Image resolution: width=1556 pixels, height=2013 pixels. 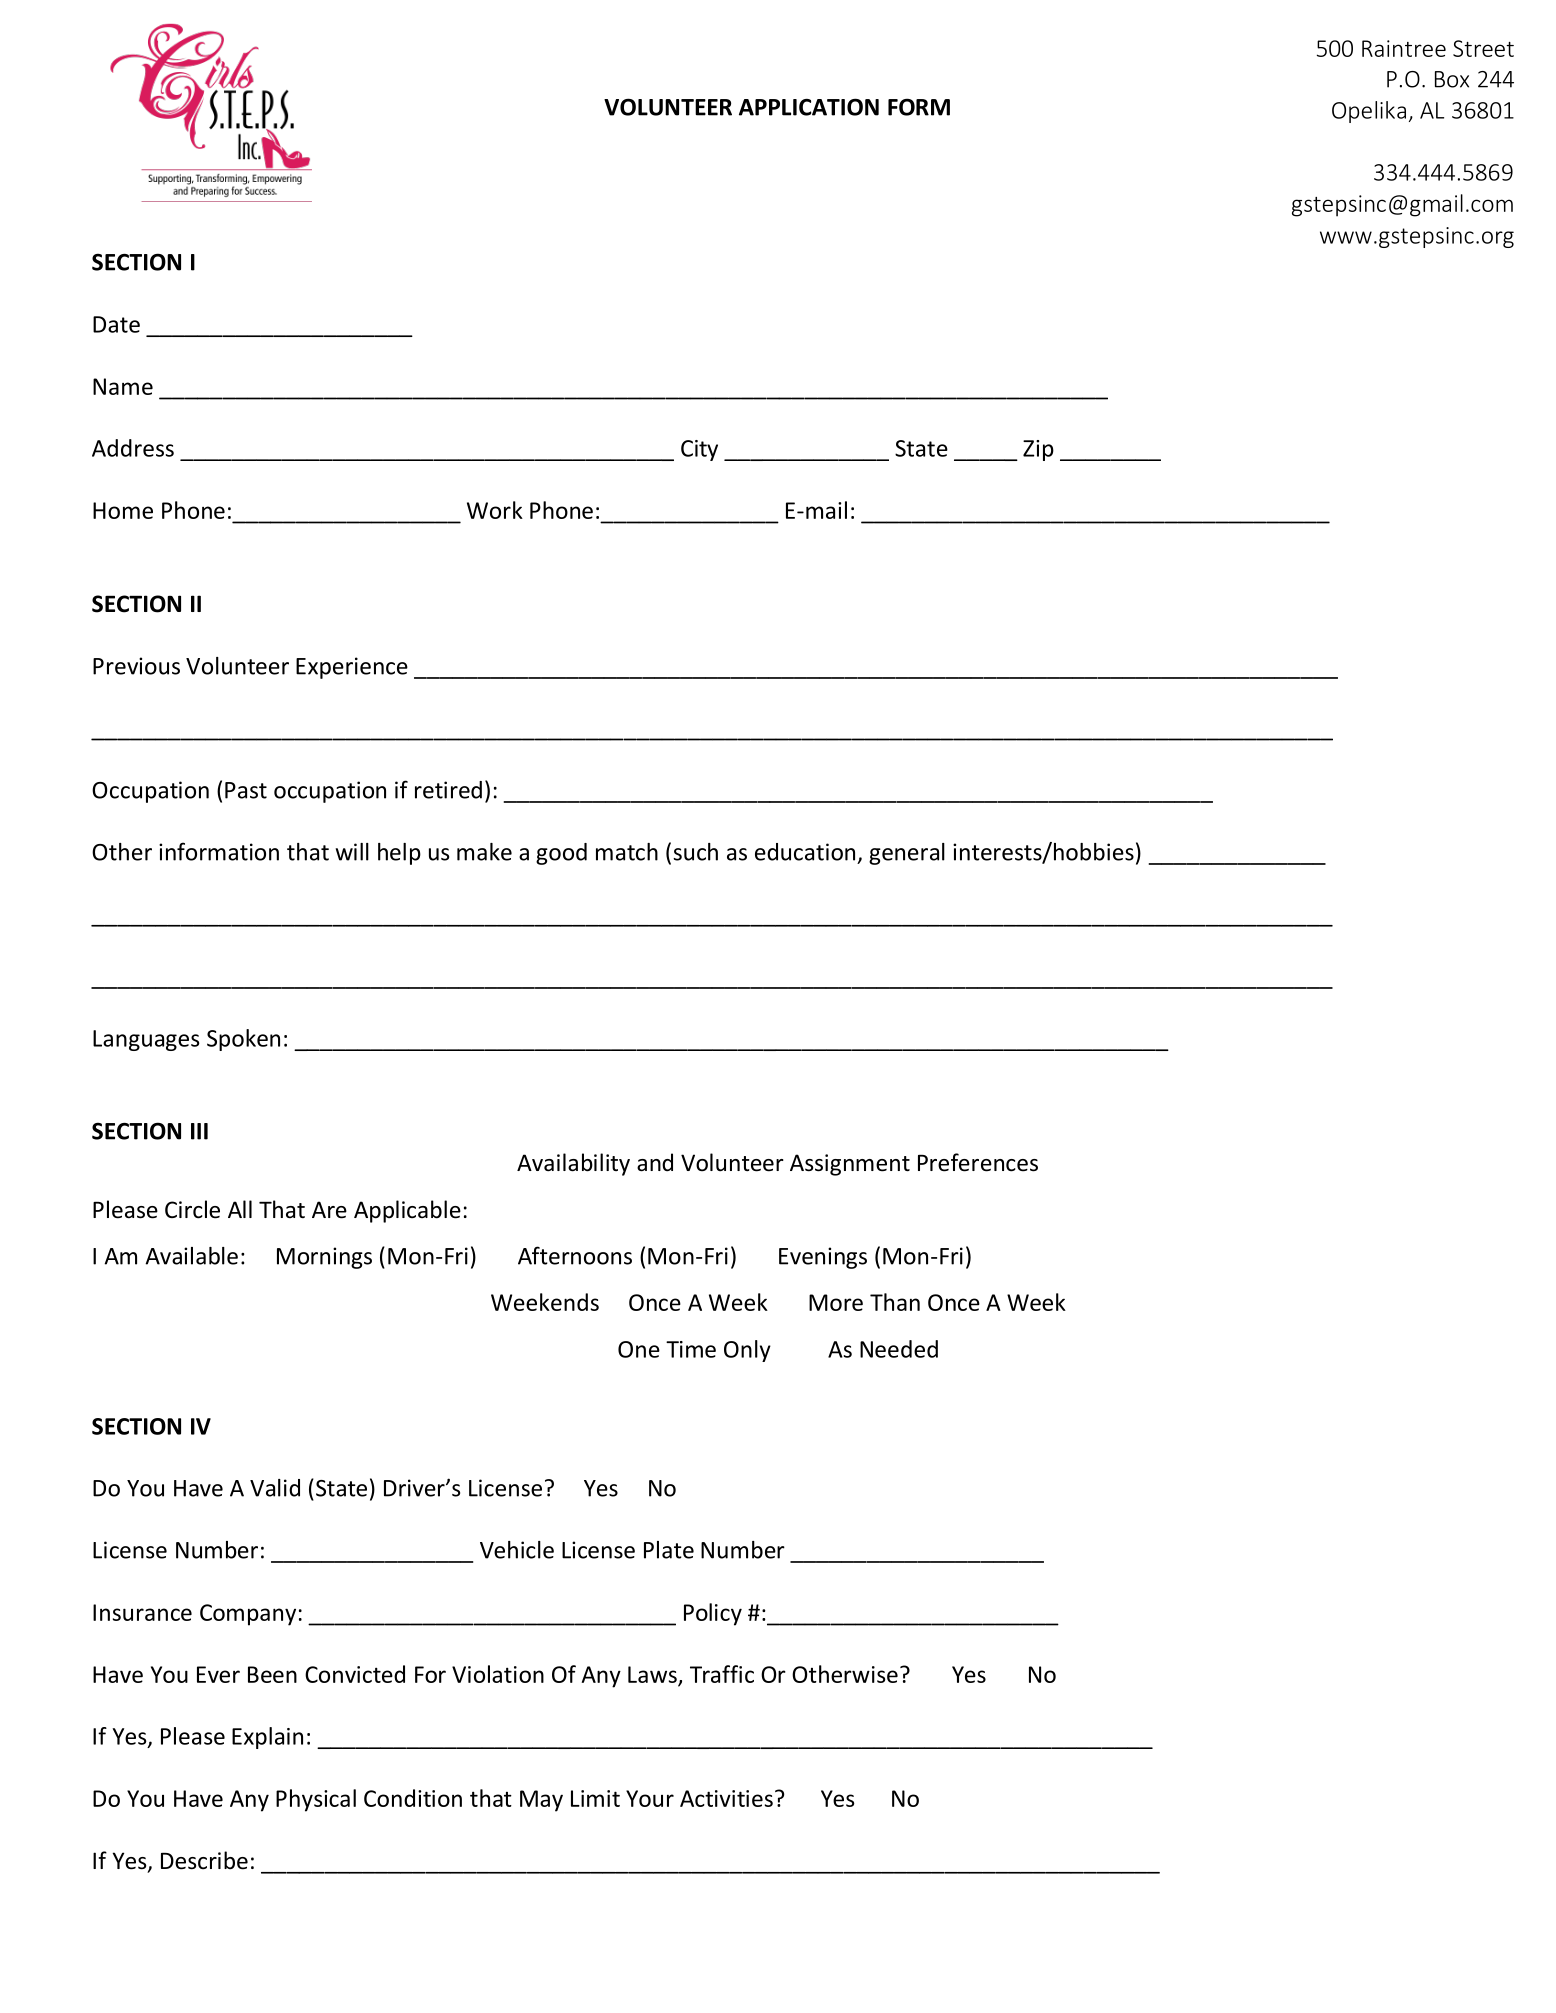 I want to click on City, so click(x=699, y=450).
